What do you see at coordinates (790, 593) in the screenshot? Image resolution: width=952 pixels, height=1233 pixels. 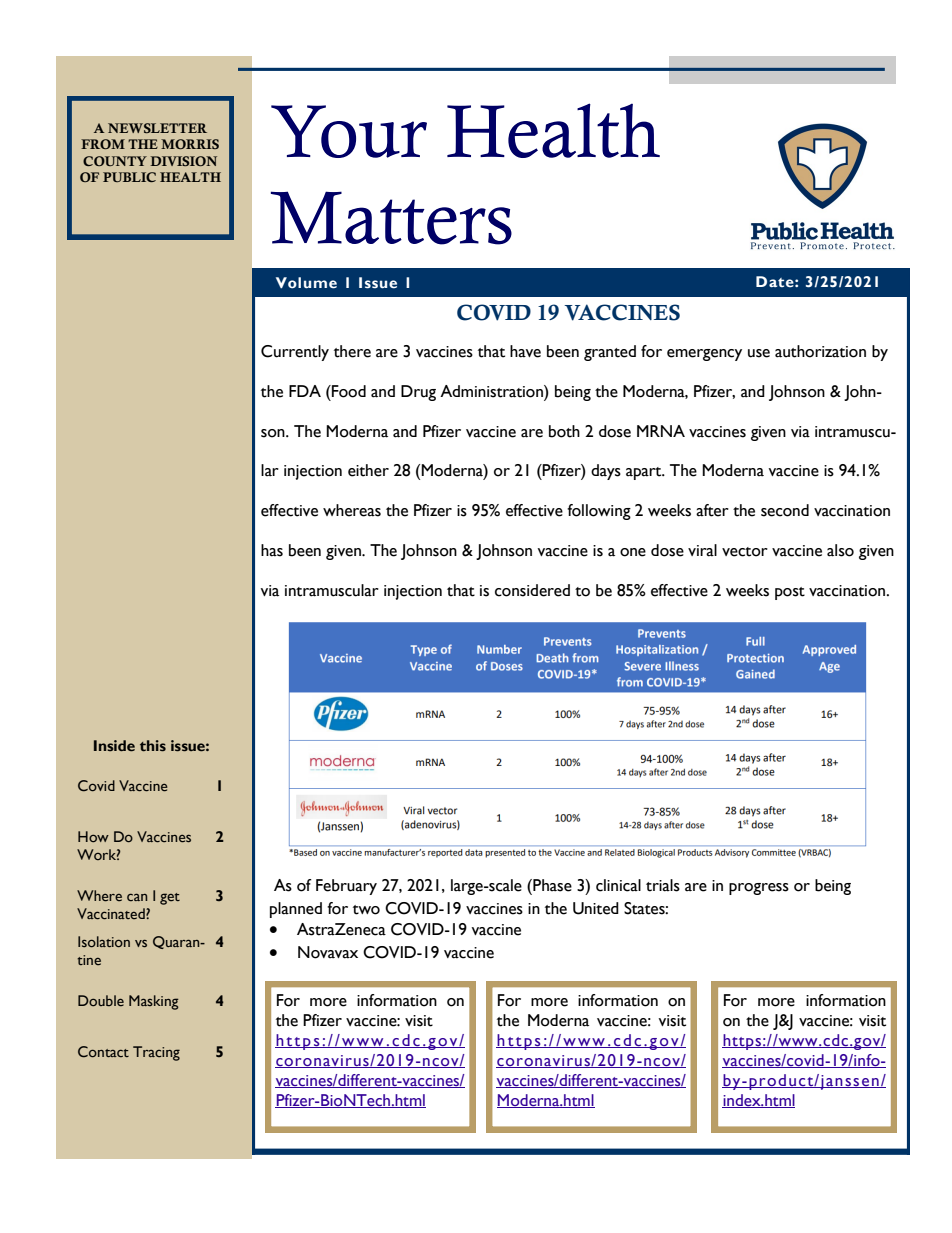 I see `post` at bounding box center [790, 593].
